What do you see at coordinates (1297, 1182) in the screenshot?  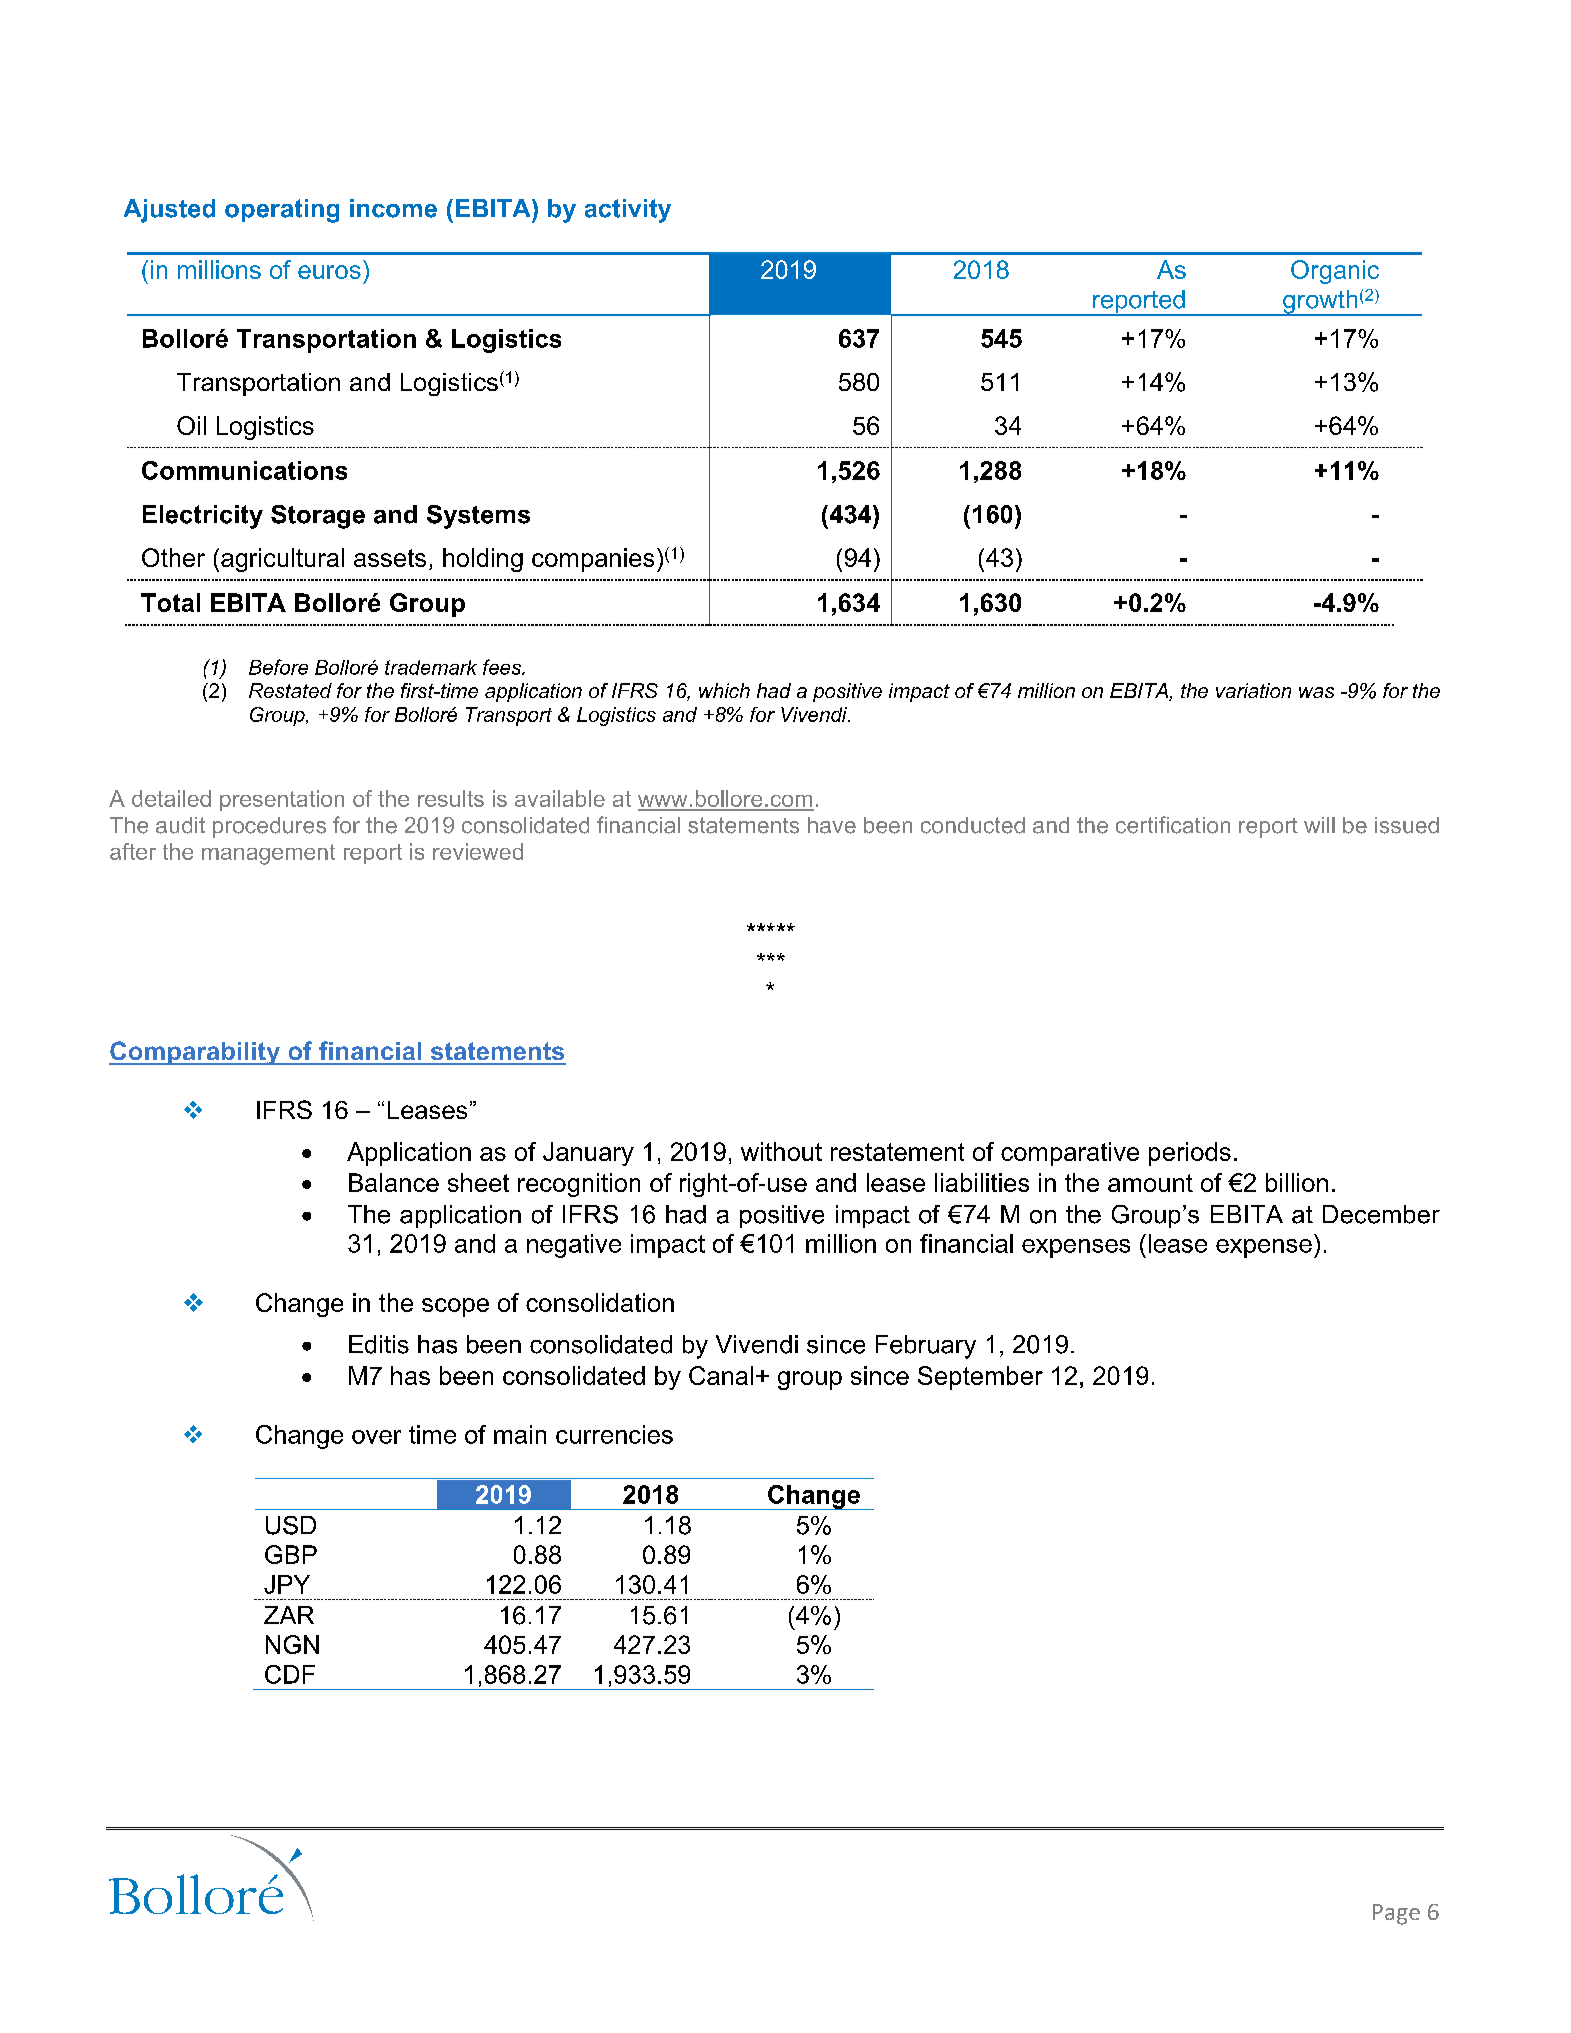 I see `billion` at bounding box center [1297, 1182].
